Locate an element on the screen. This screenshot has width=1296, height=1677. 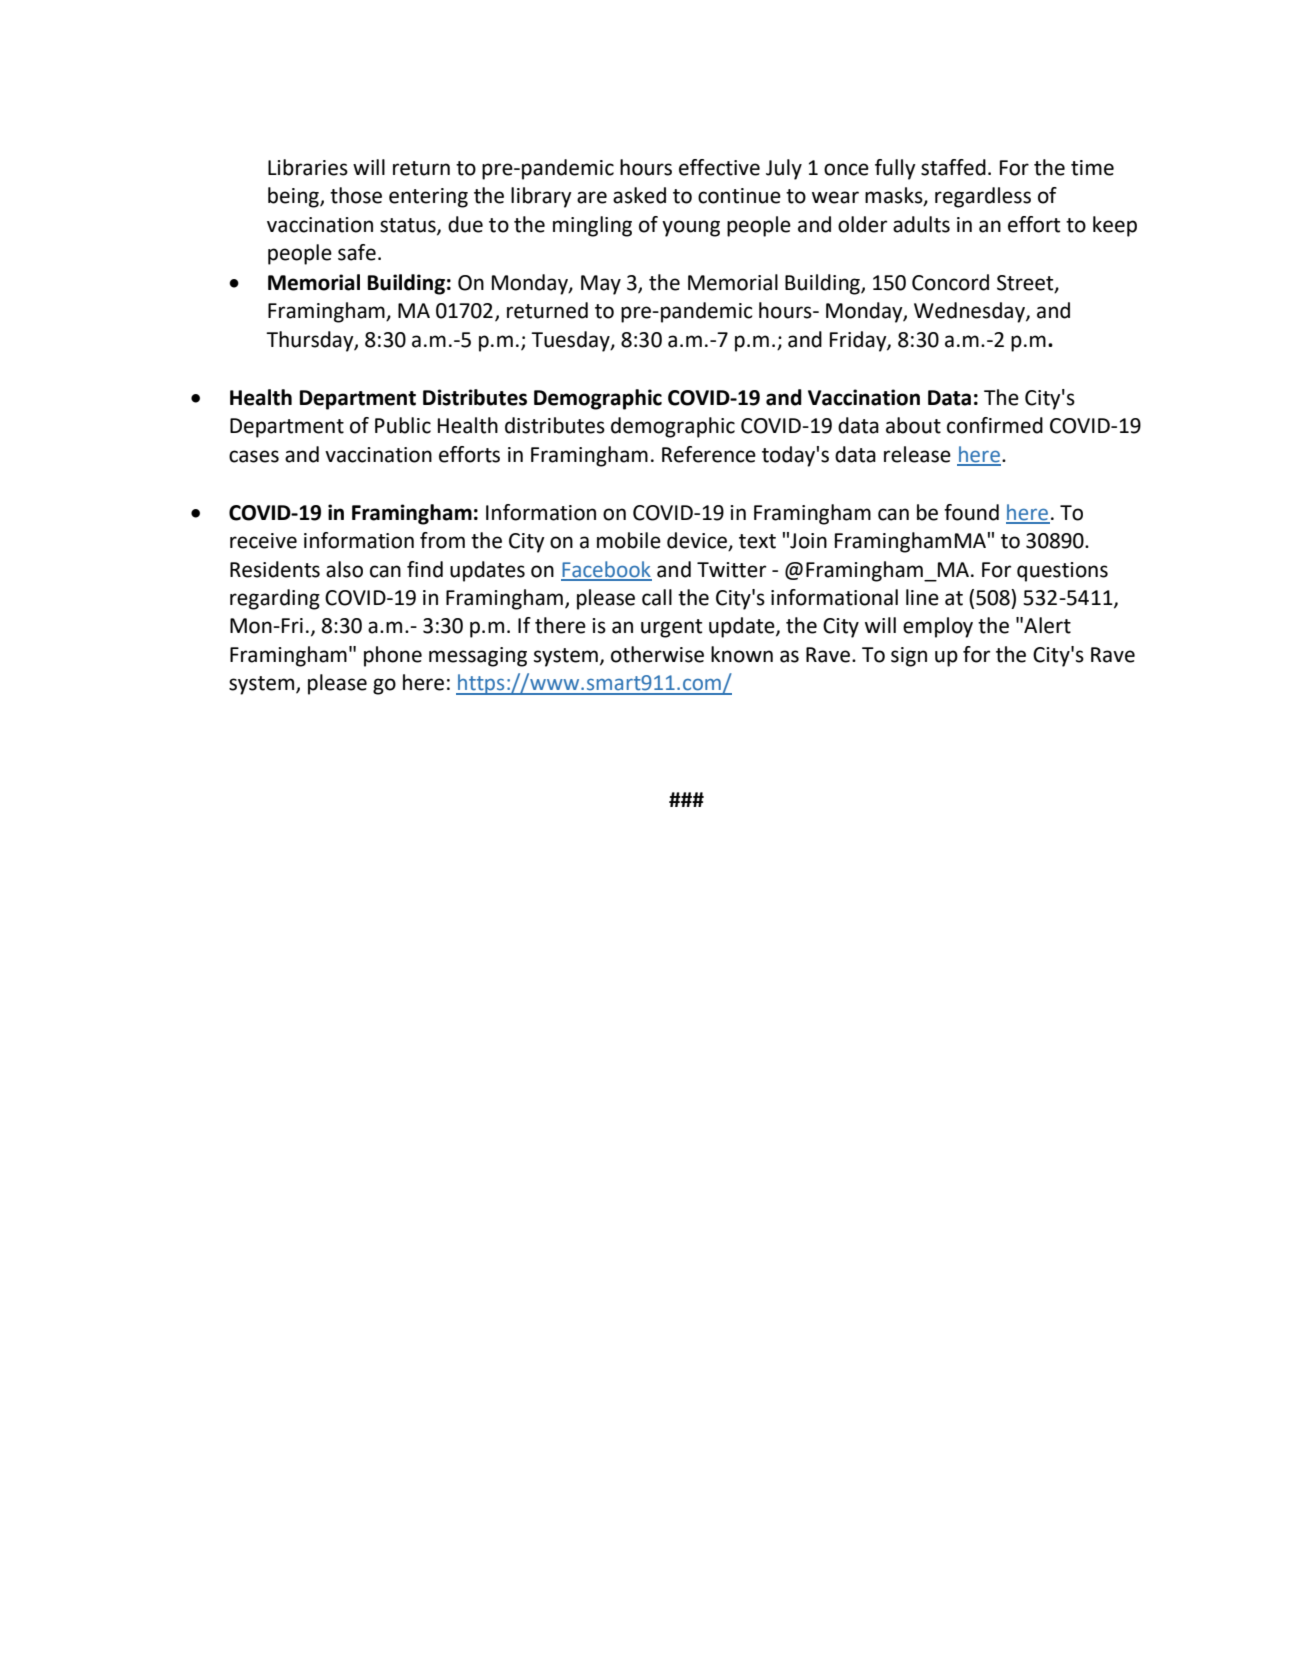
effective is located at coordinates (719, 167).
